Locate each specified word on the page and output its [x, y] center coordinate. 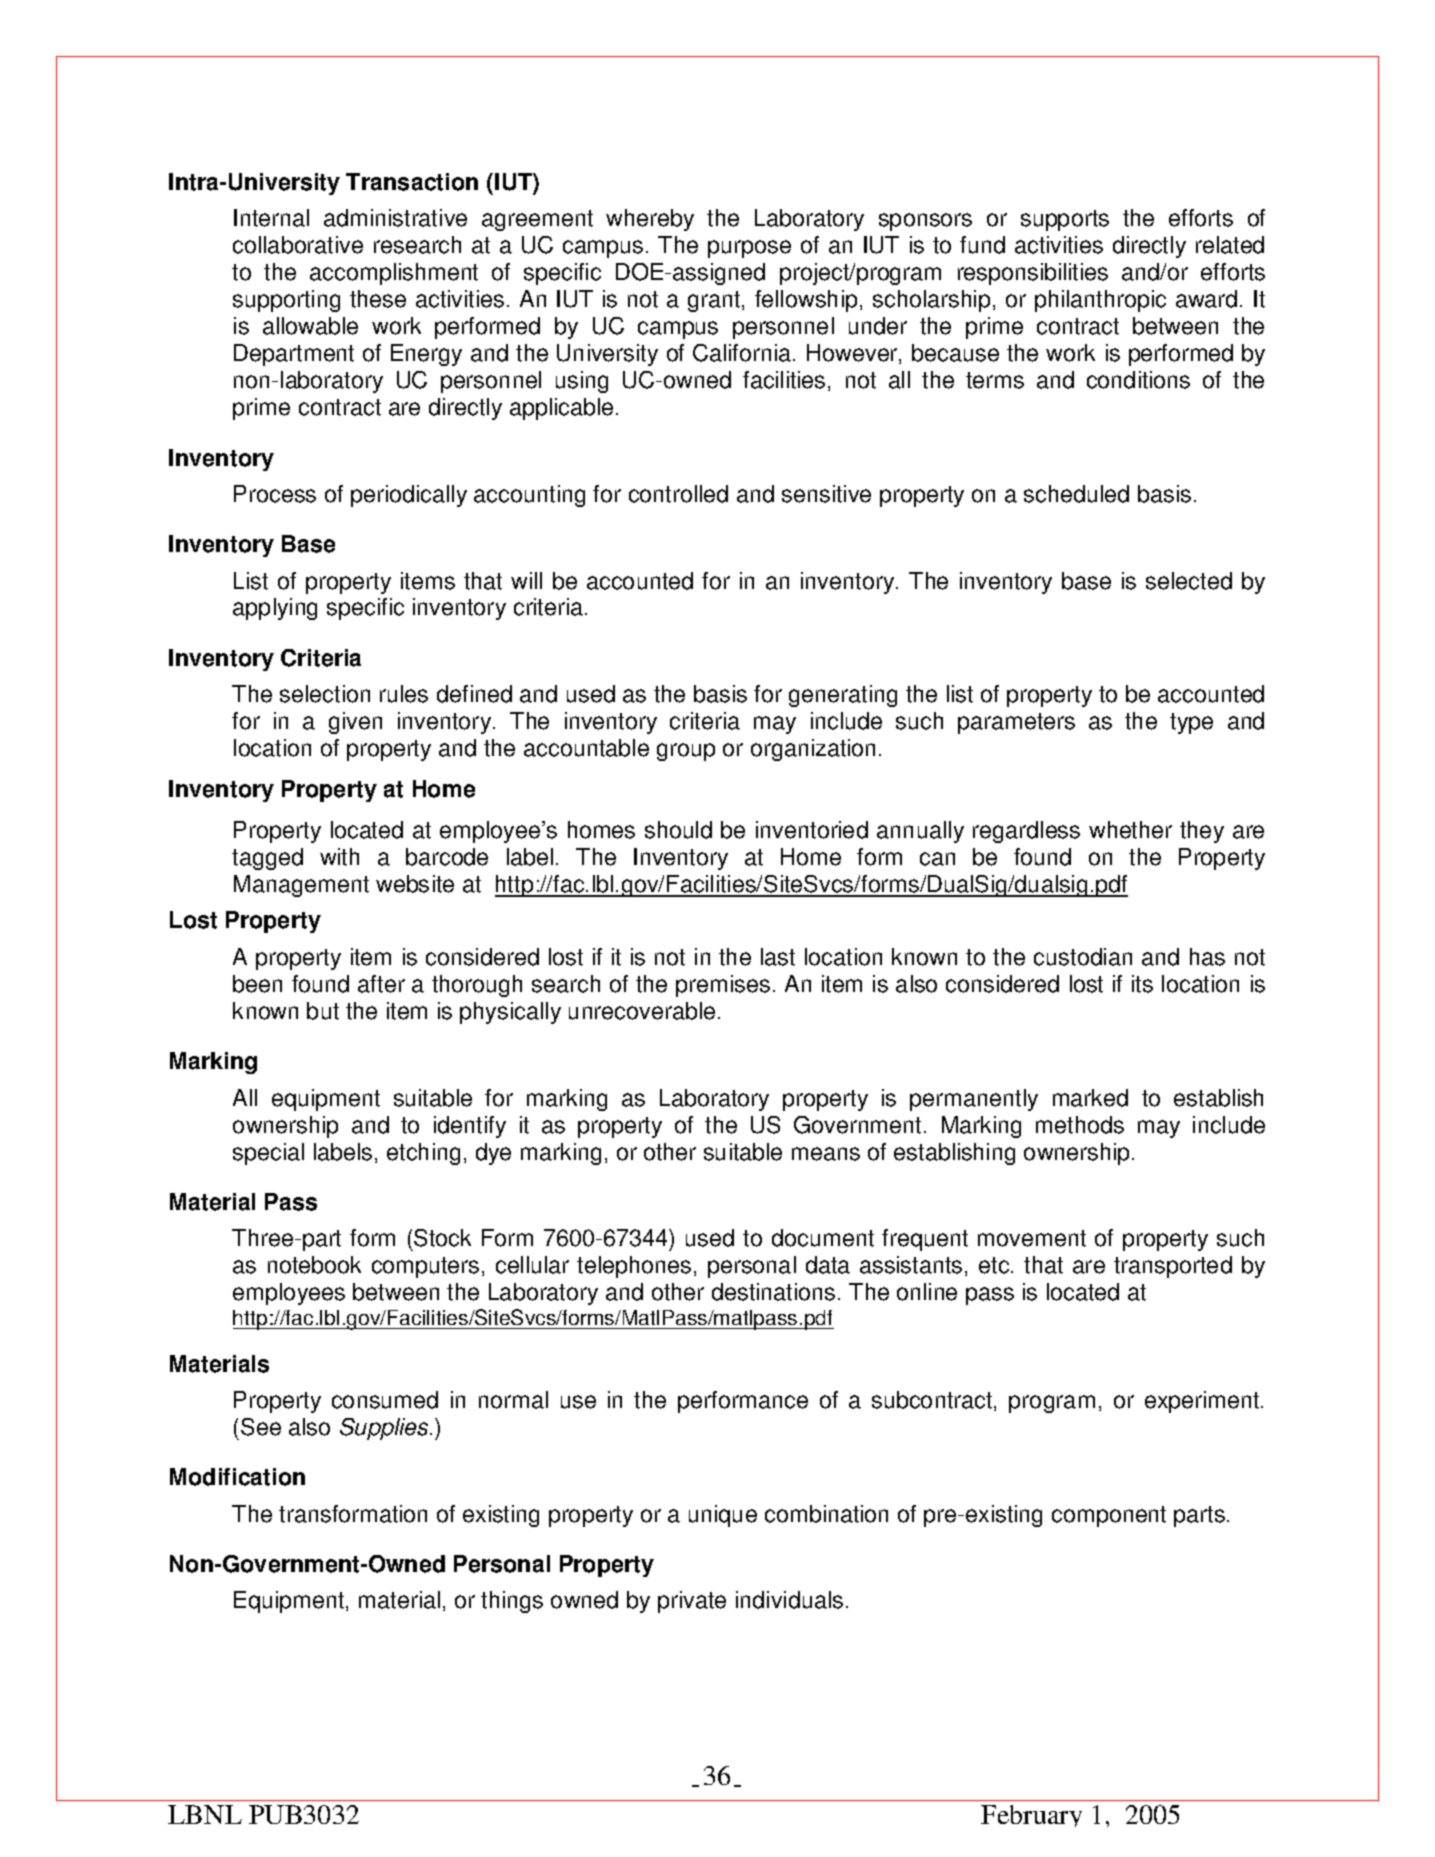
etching [423, 1154]
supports [1065, 220]
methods [1080, 1125]
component [1109, 1516]
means [826, 1154]
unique [723, 1516]
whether [1130, 830]
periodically [409, 496]
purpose [749, 249]
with [339, 857]
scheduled [1076, 494]
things [512, 1602]
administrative [395, 218]
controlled [678, 494]
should [678, 830]
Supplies [385, 1429]
